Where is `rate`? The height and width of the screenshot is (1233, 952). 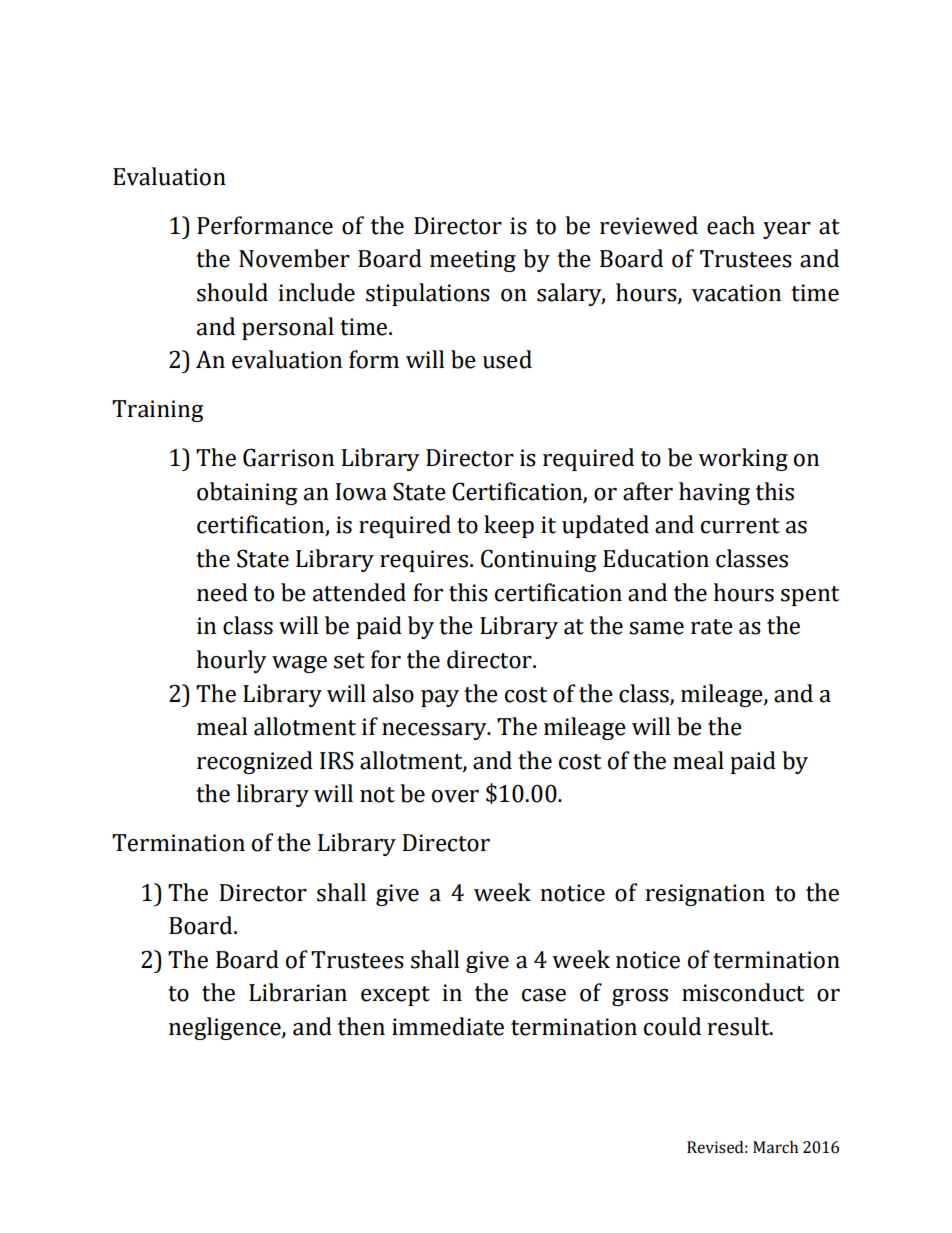 rate is located at coordinates (712, 627).
